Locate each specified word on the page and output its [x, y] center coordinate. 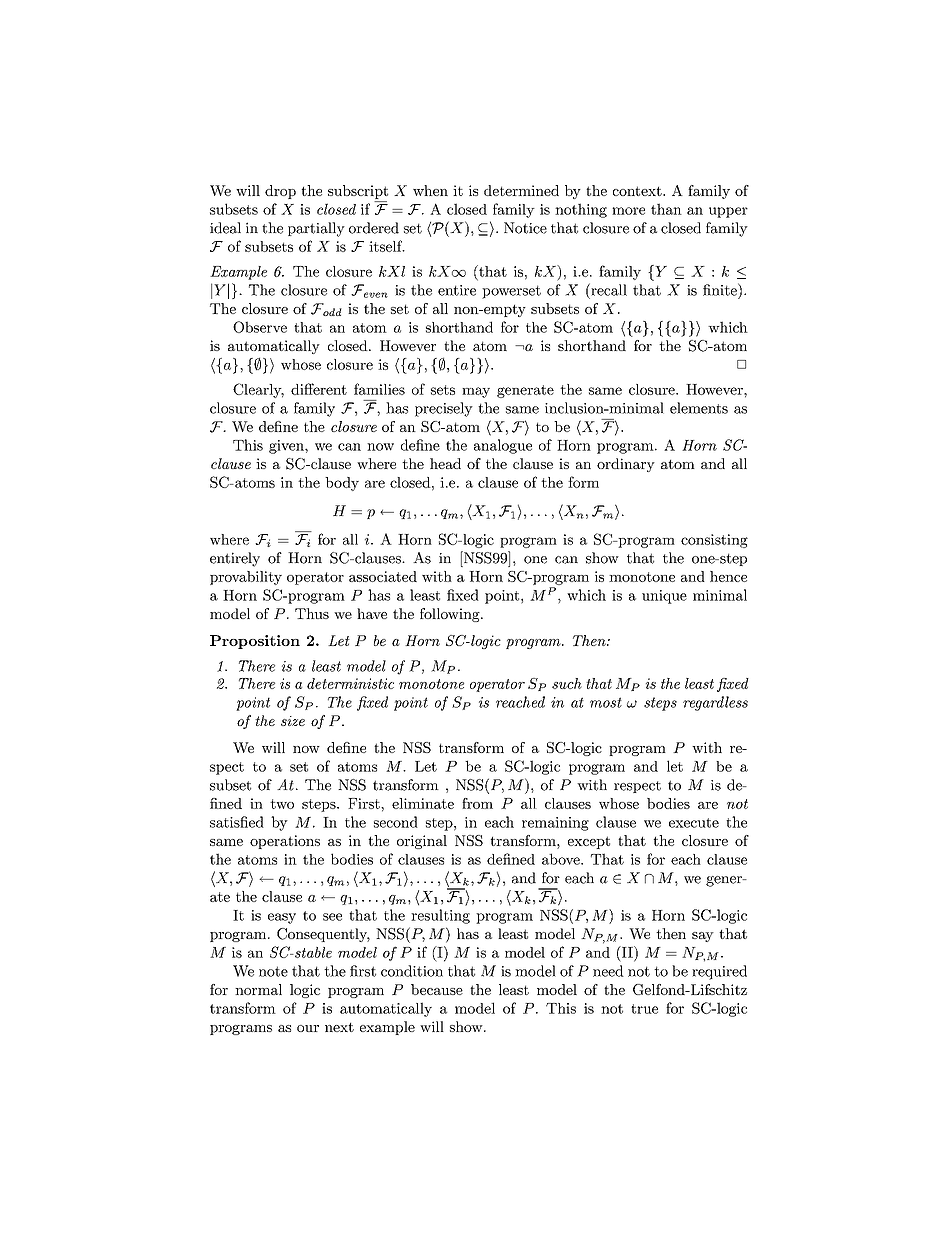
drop [280, 192]
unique [664, 597]
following [451, 615]
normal [258, 989]
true [644, 1009]
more [628, 211]
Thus [312, 613]
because [437, 989]
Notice [525, 228]
